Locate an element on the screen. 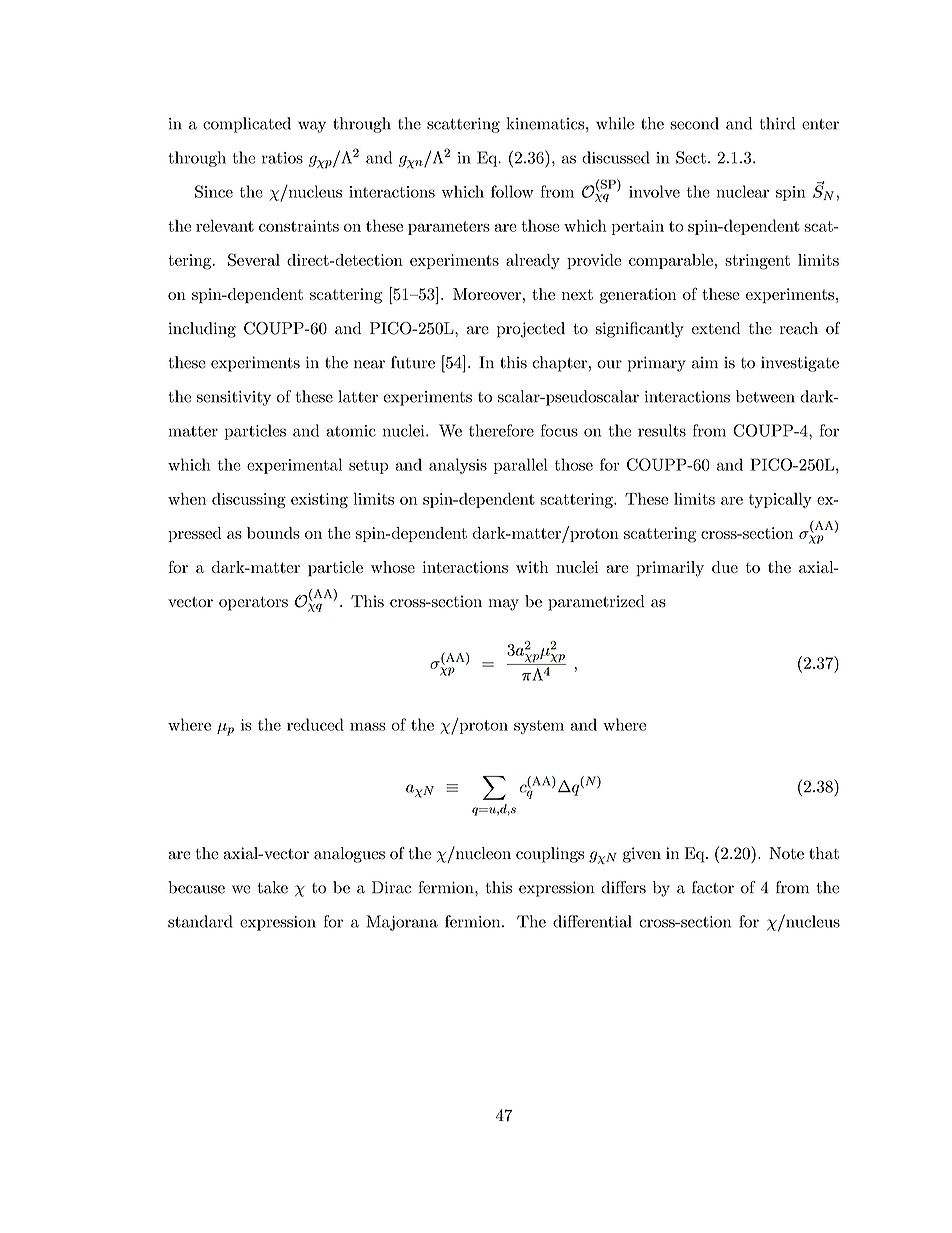 The image size is (952, 1233). extend is located at coordinates (716, 328).
